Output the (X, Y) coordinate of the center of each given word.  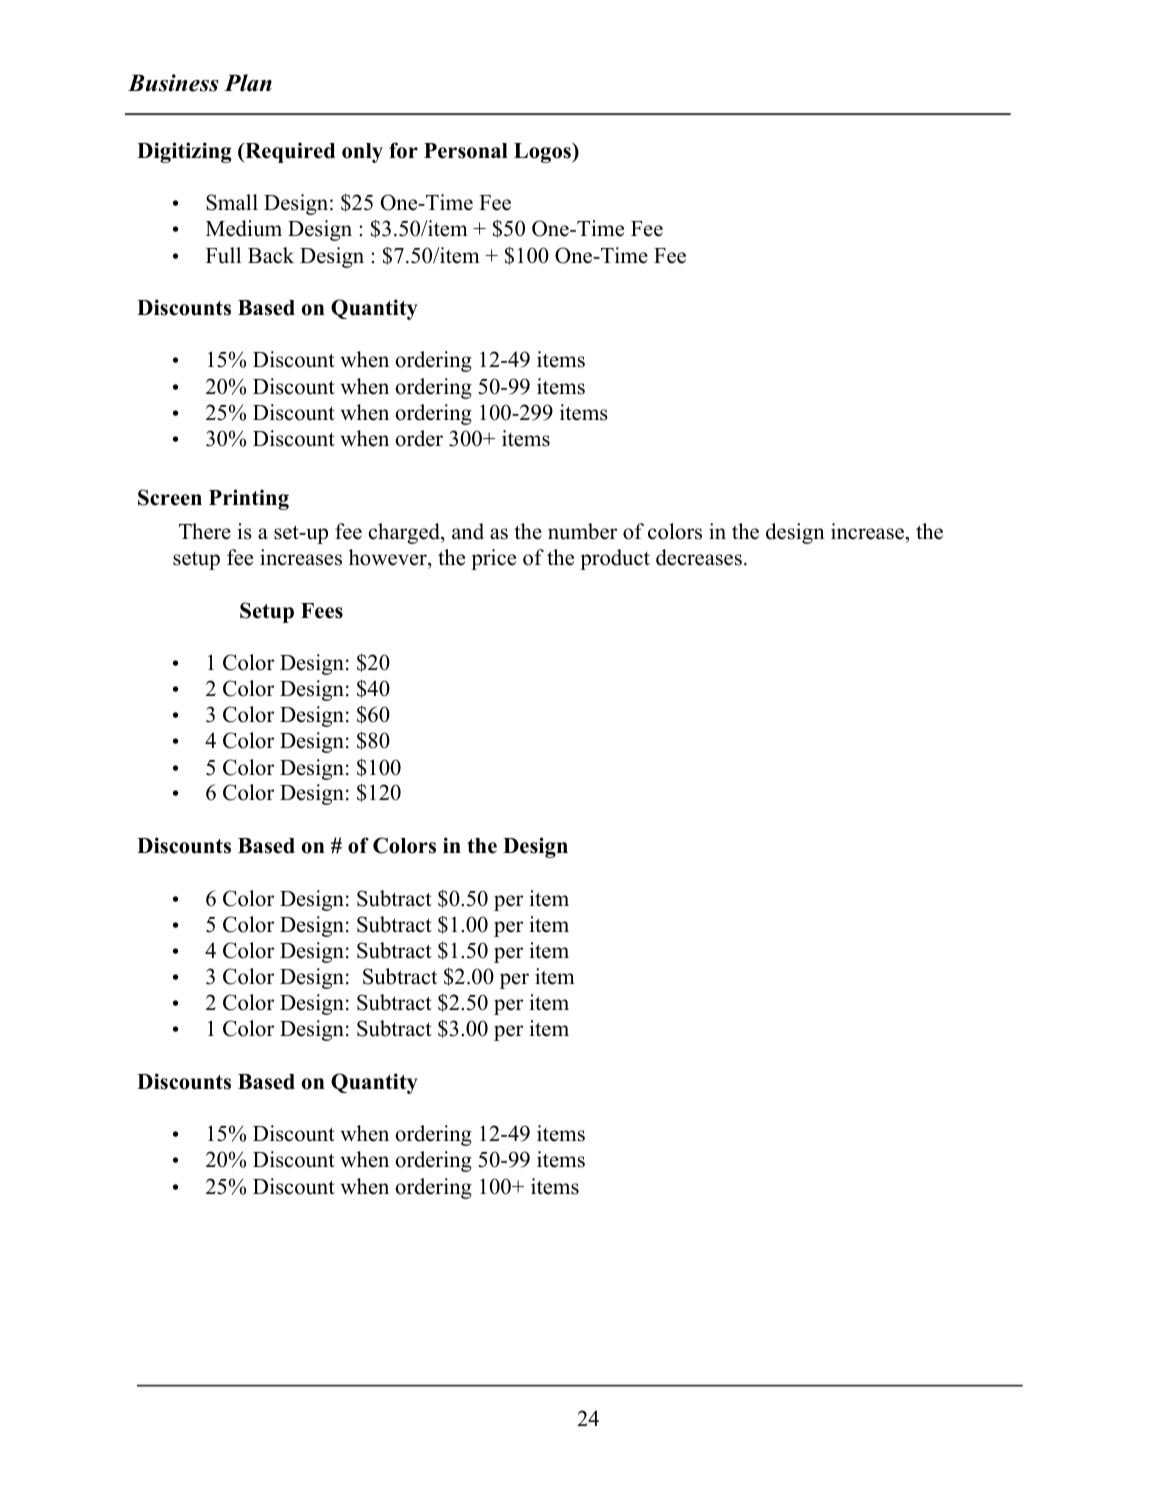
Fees (322, 611)
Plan (248, 83)
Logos (543, 153)
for (403, 150)
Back (271, 255)
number (582, 531)
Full (223, 255)
